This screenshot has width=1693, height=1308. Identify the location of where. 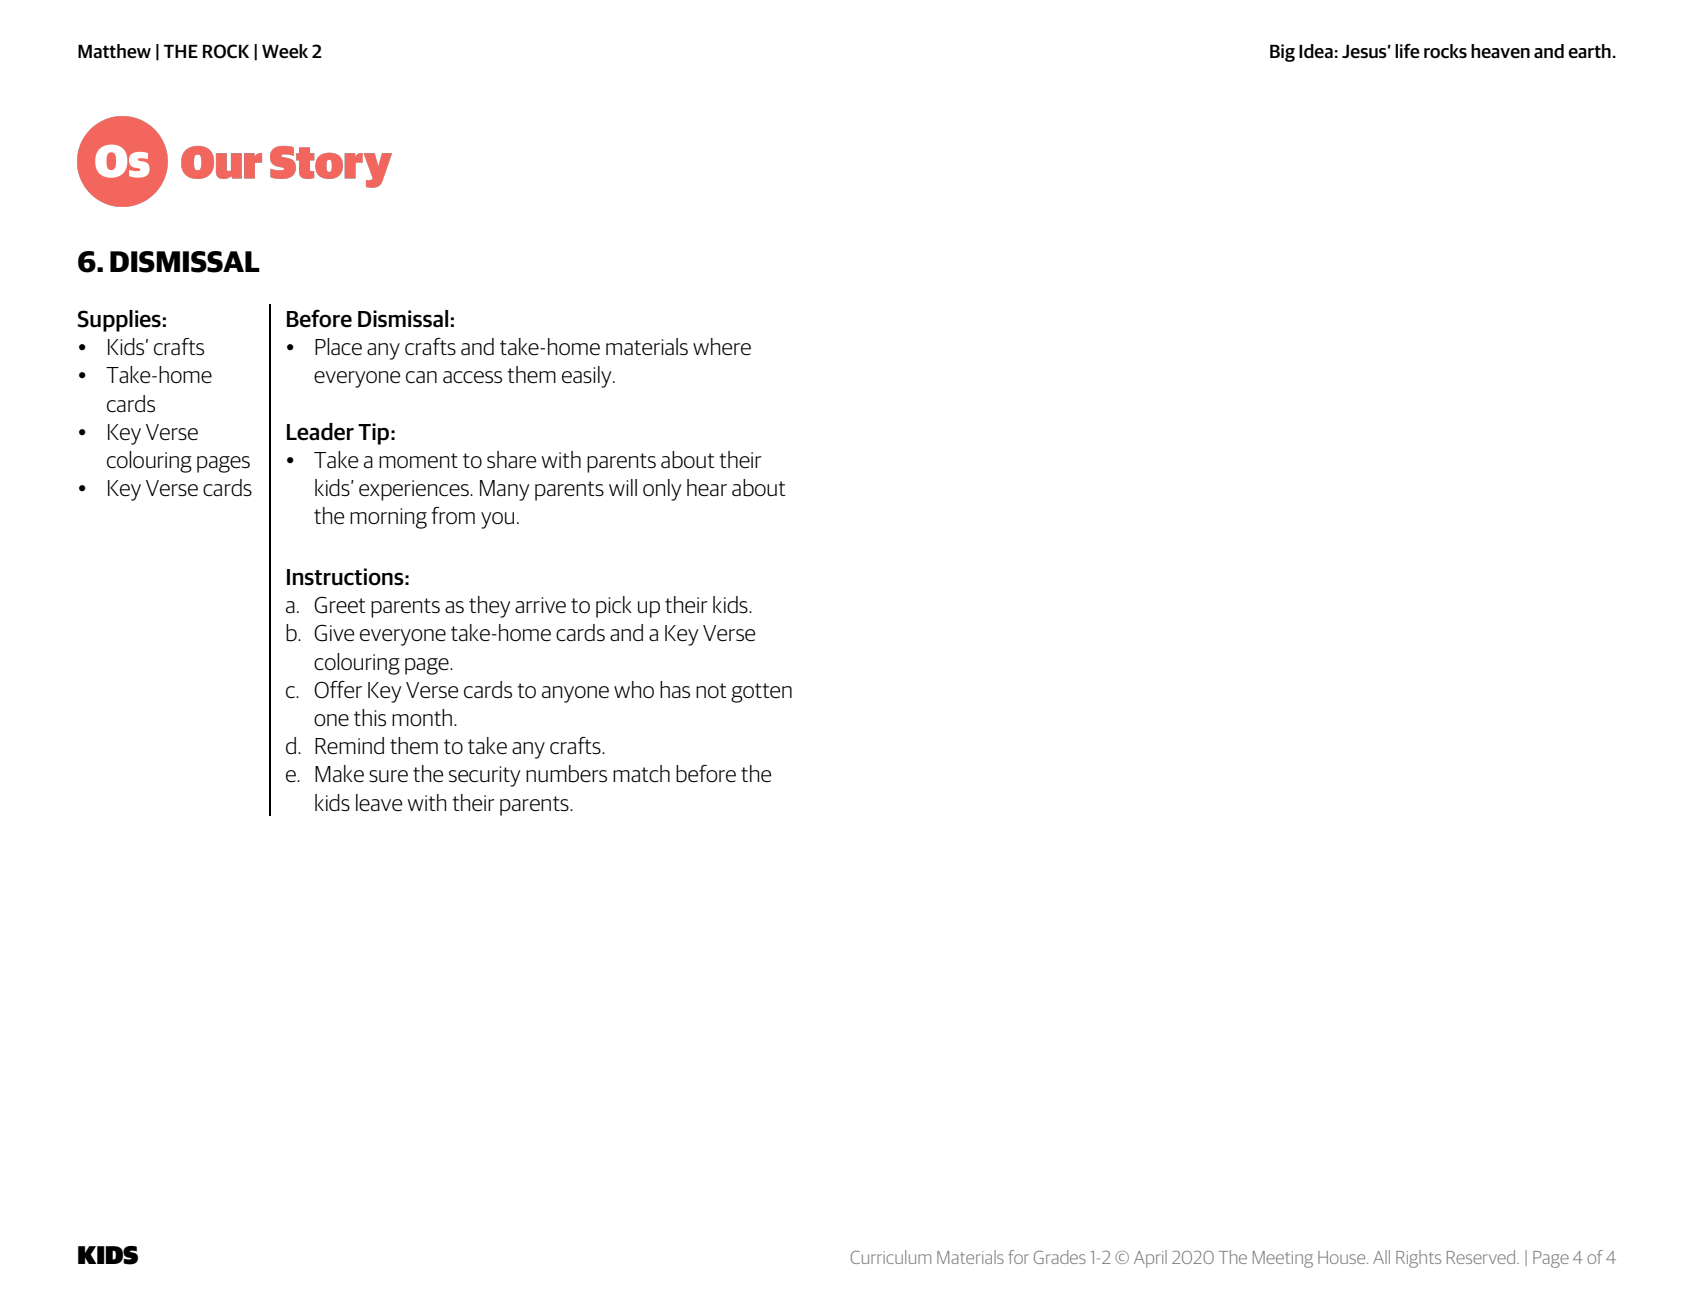
(722, 347).
